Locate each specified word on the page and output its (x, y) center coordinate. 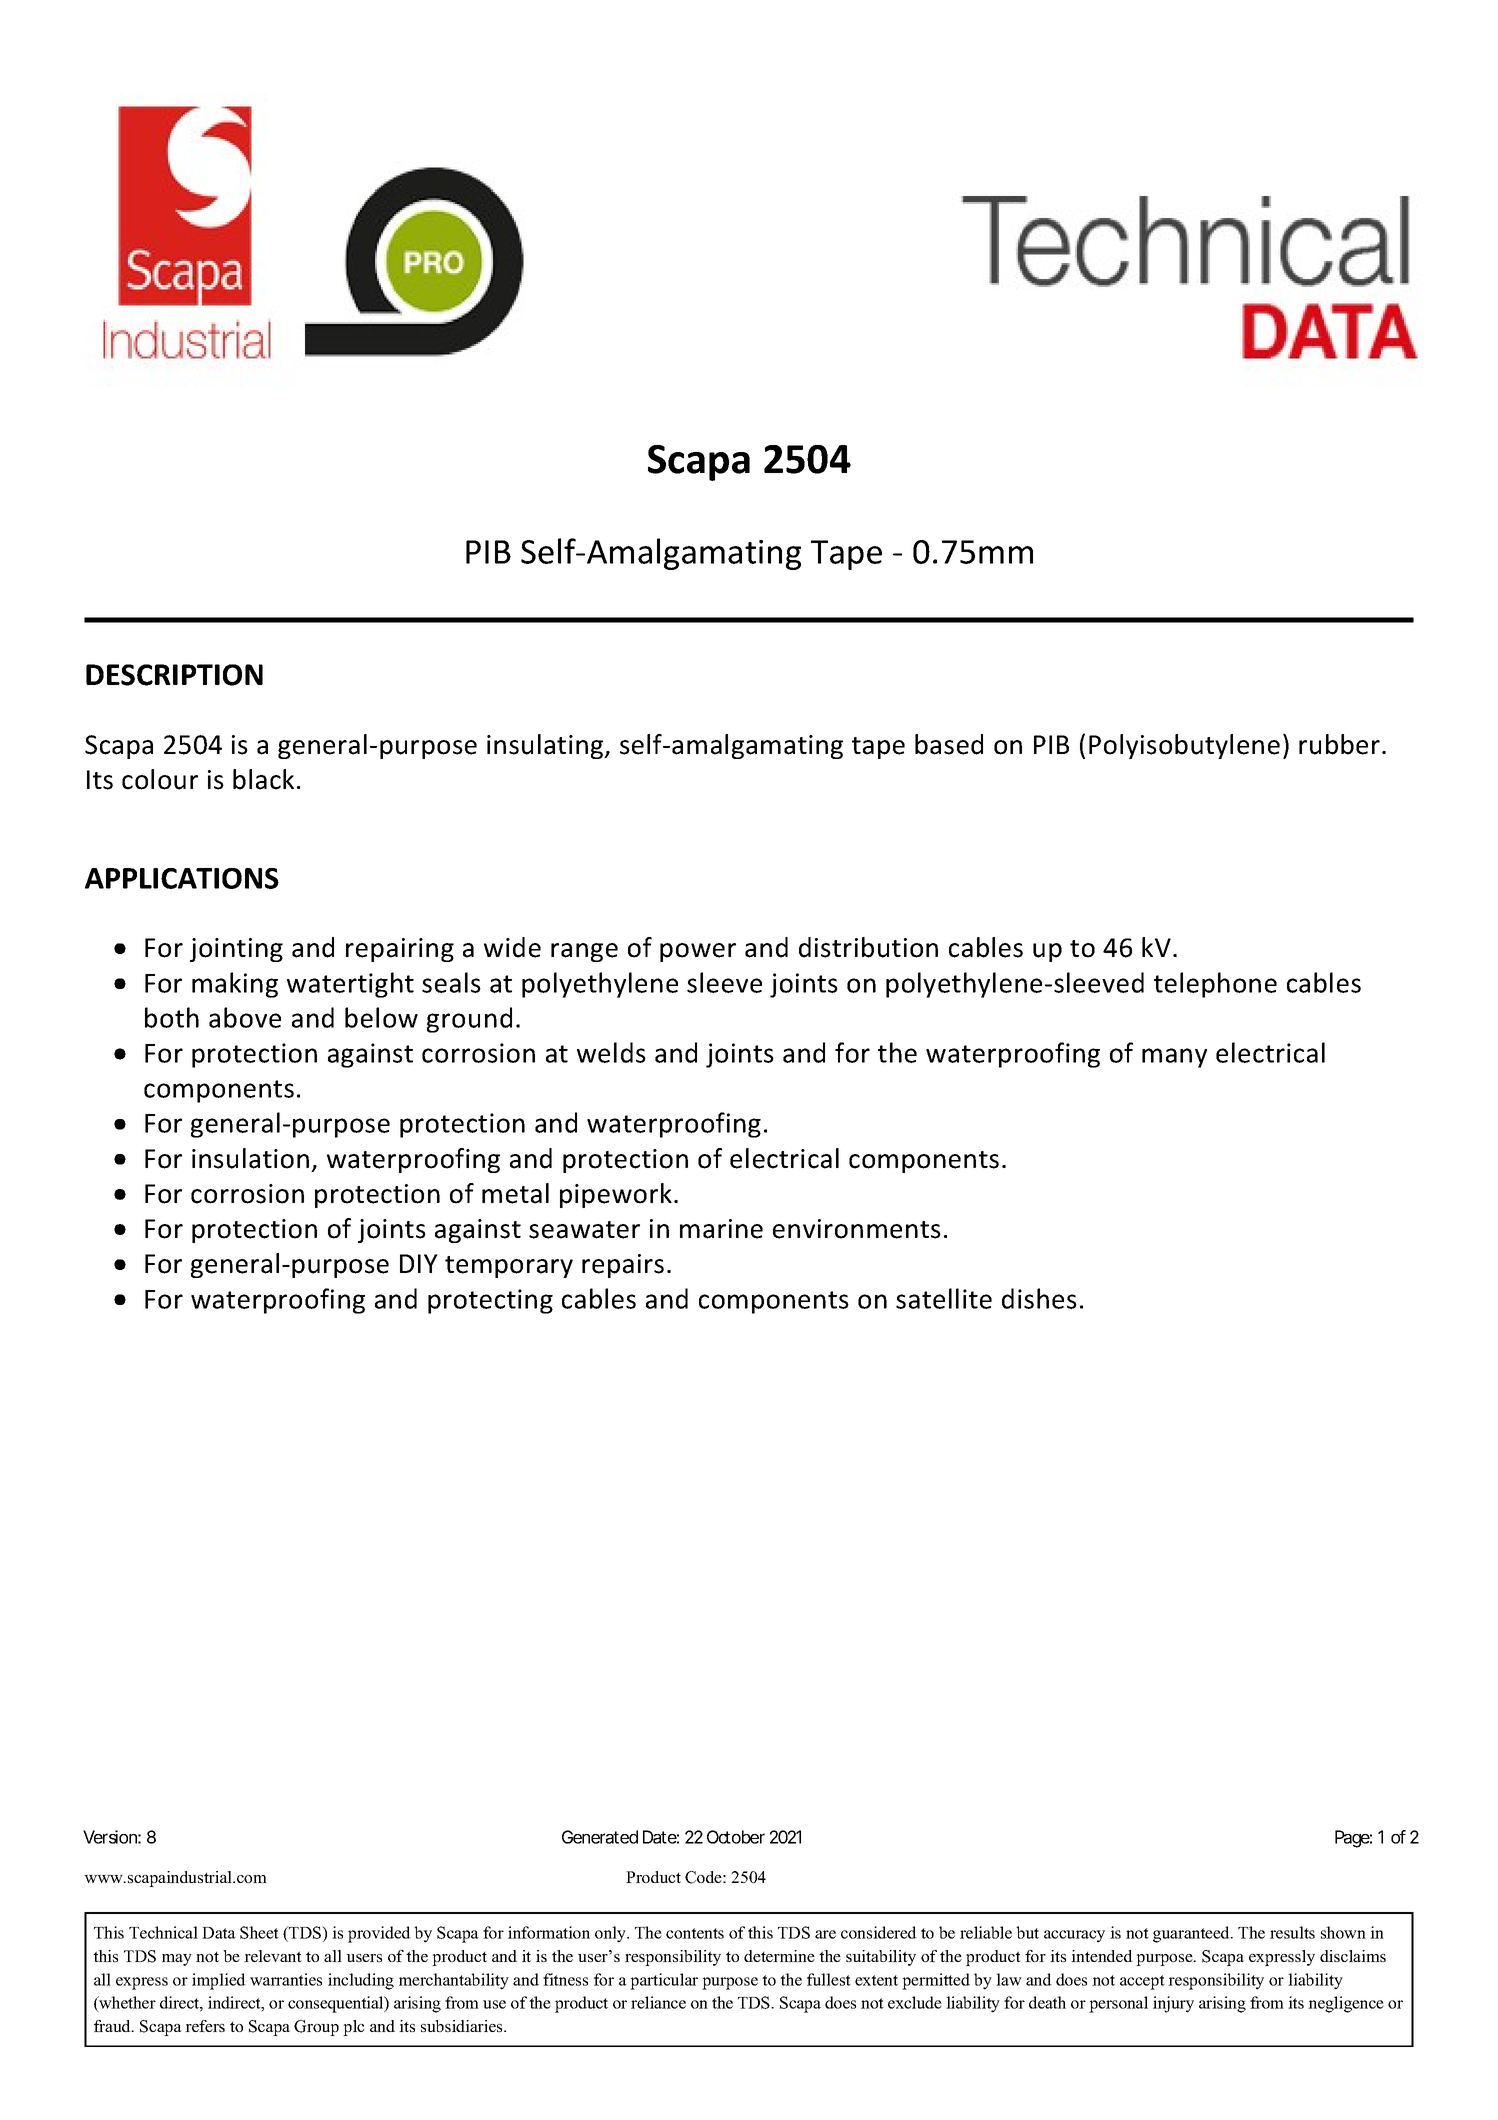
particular (664, 1981)
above (245, 1017)
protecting (490, 1301)
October (736, 1837)
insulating (546, 746)
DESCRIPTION (174, 675)
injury (1173, 2004)
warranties (286, 1979)
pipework (616, 1195)
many (1174, 1058)
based (949, 744)
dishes (1039, 1298)
